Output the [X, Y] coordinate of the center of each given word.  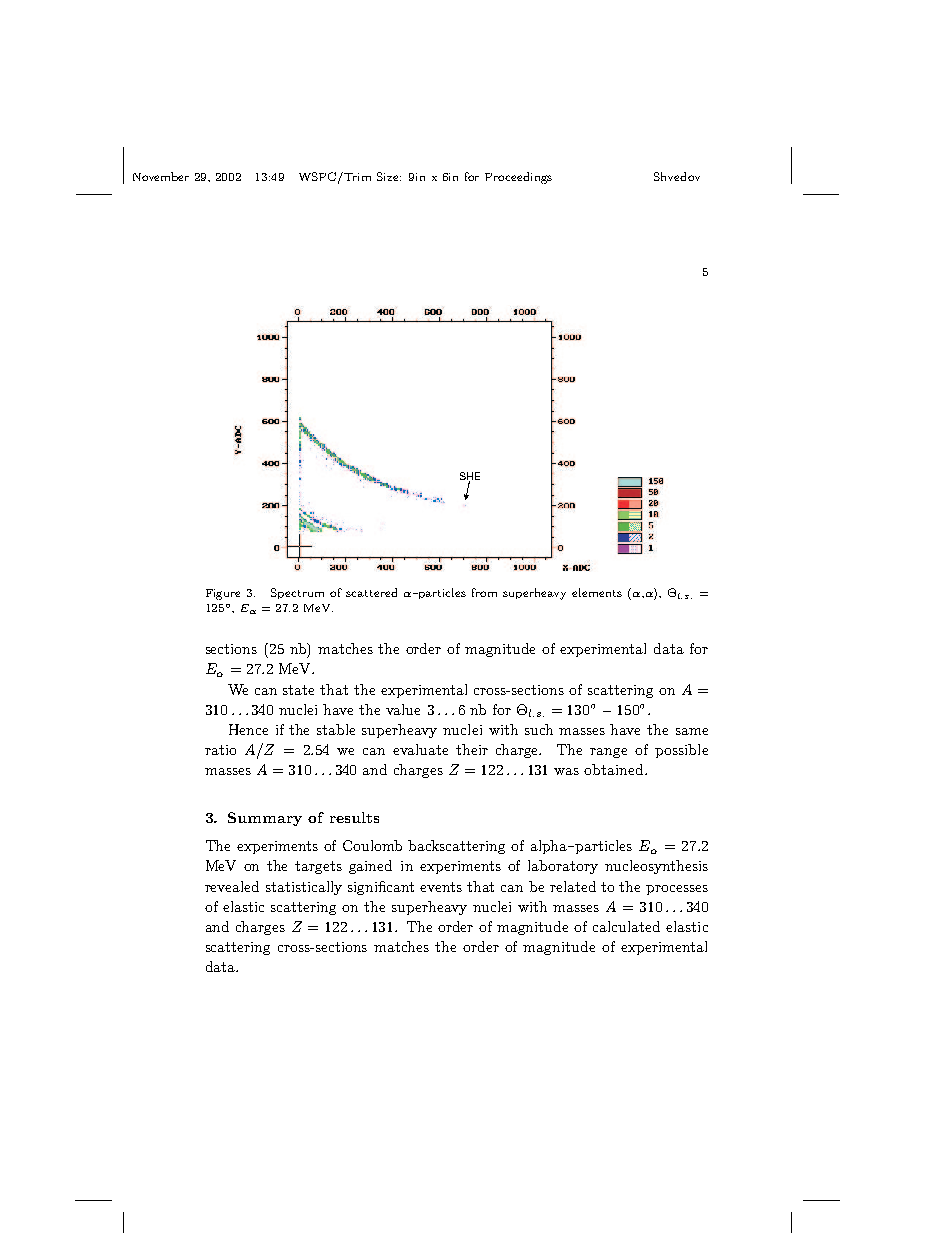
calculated [626, 926]
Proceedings [518, 178]
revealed [232, 886]
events [441, 887]
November [161, 176]
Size [389, 176]
